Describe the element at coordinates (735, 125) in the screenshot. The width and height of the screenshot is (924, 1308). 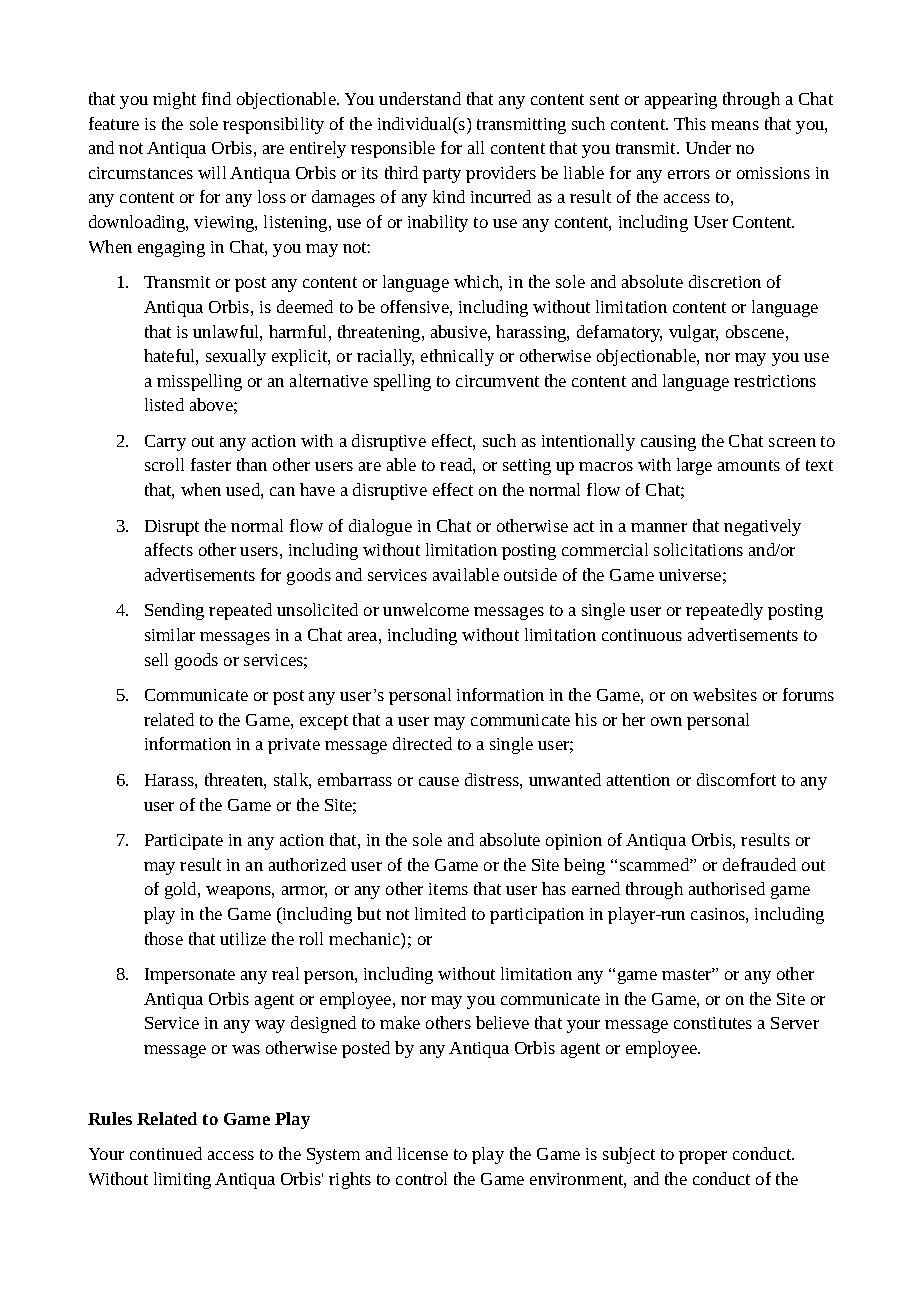
I see `means` at that location.
